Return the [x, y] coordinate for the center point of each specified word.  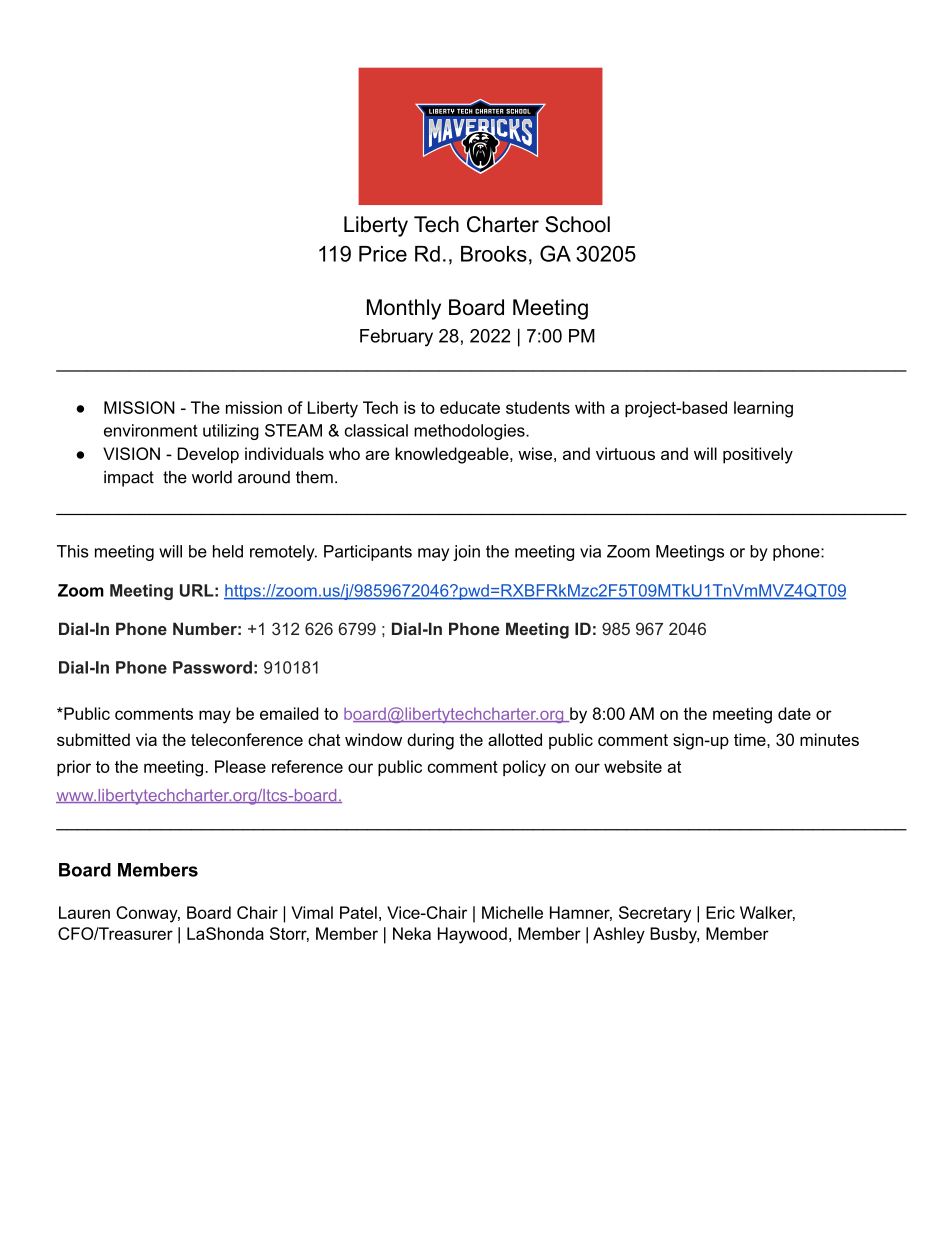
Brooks [494, 254]
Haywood [472, 935]
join [466, 553]
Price [383, 254]
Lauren [84, 912]
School [577, 224]
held [228, 551]
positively [758, 455]
